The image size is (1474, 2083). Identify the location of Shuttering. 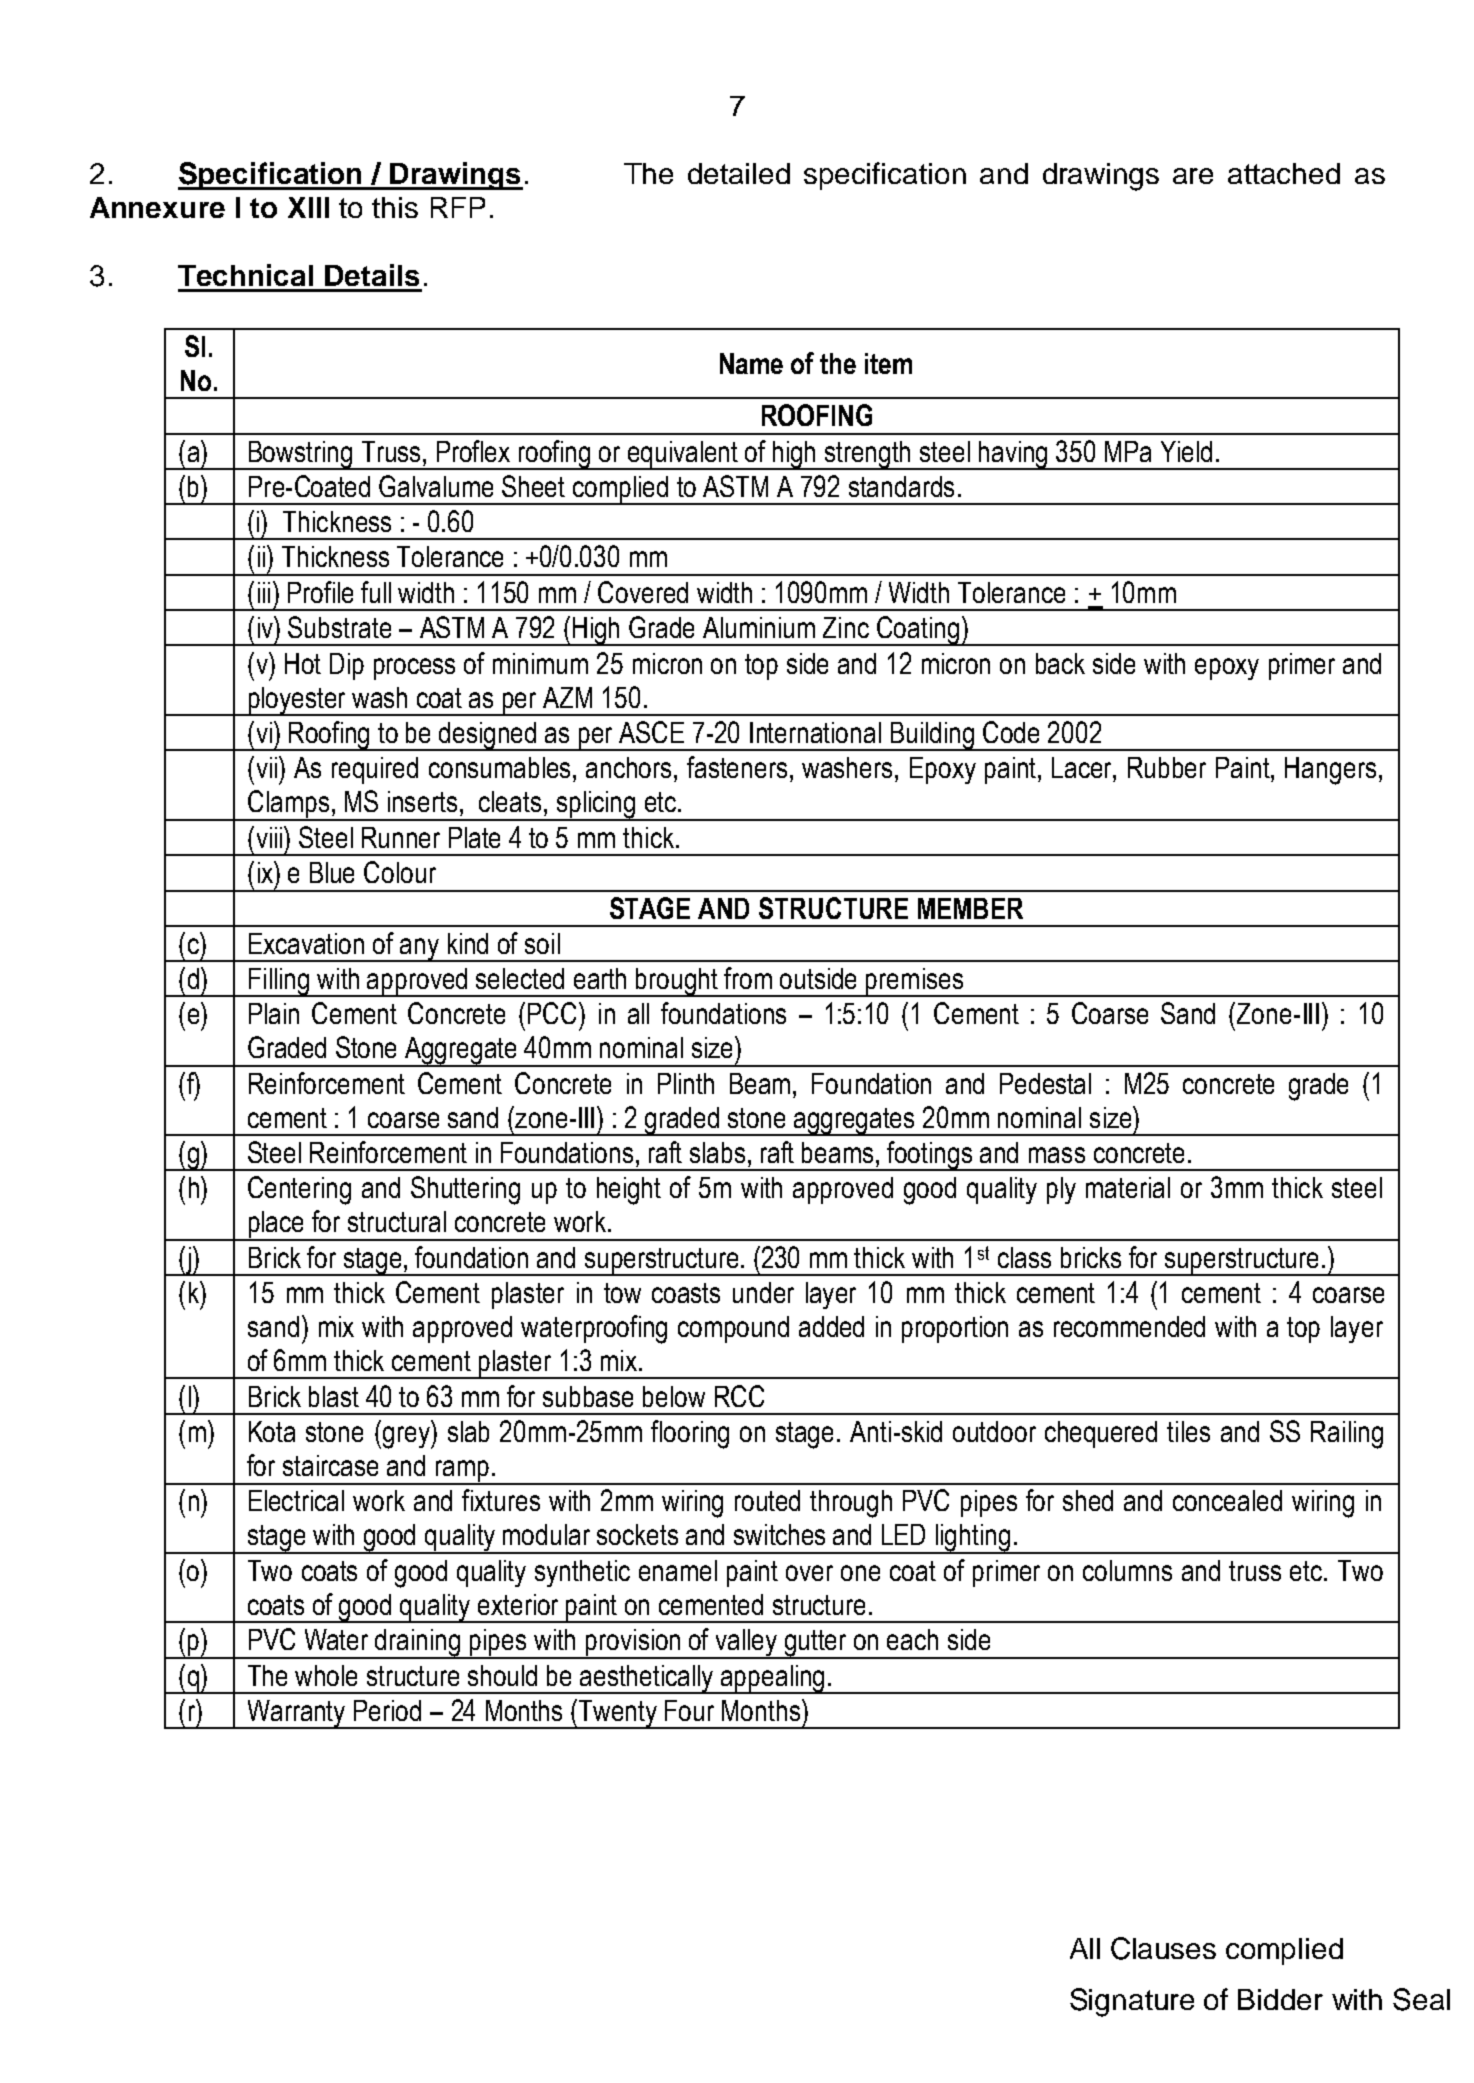
(465, 1190).
